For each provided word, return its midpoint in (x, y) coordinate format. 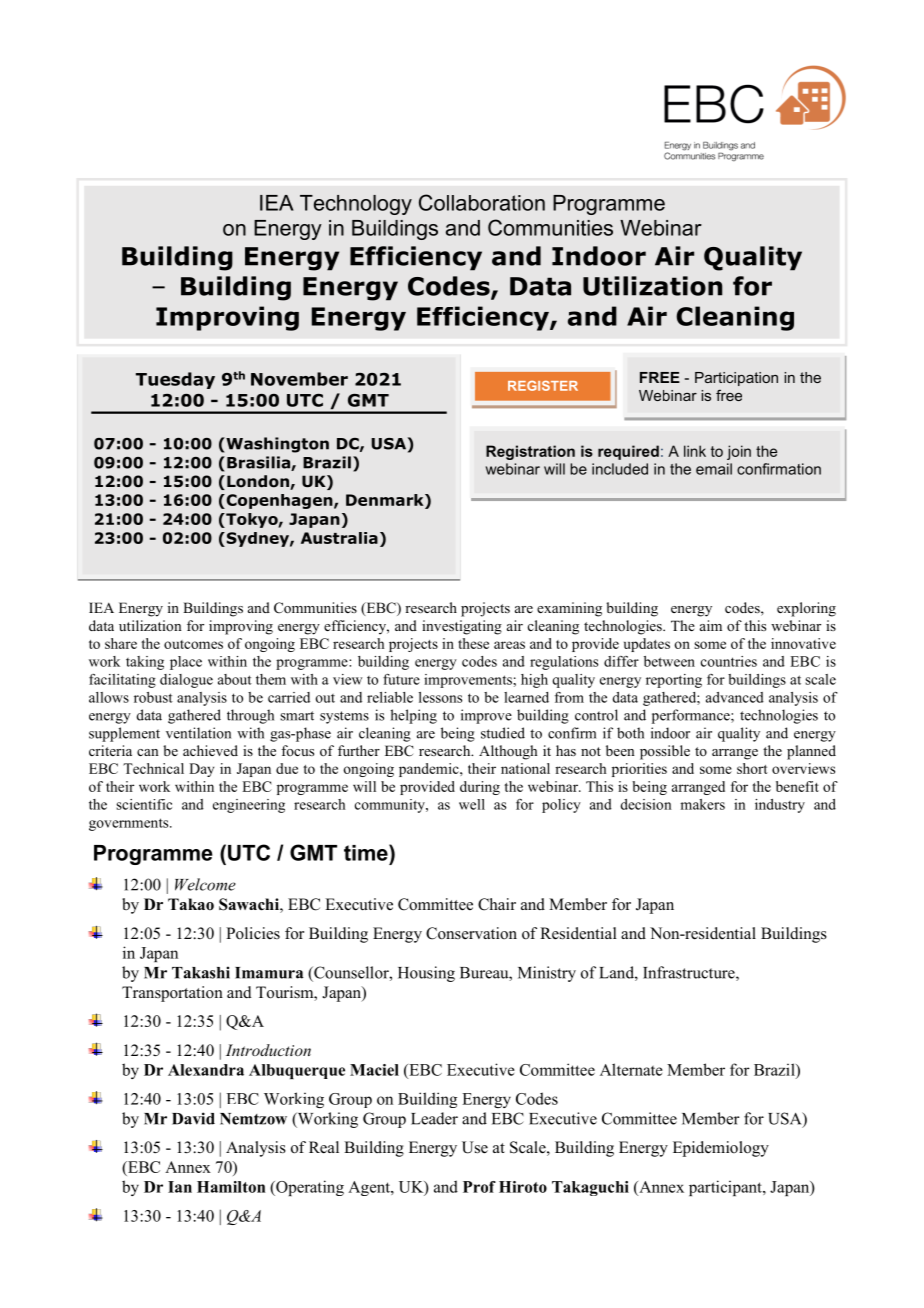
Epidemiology (721, 1149)
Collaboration (482, 202)
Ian (180, 1187)
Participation (736, 379)
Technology (356, 205)
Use (475, 1147)
